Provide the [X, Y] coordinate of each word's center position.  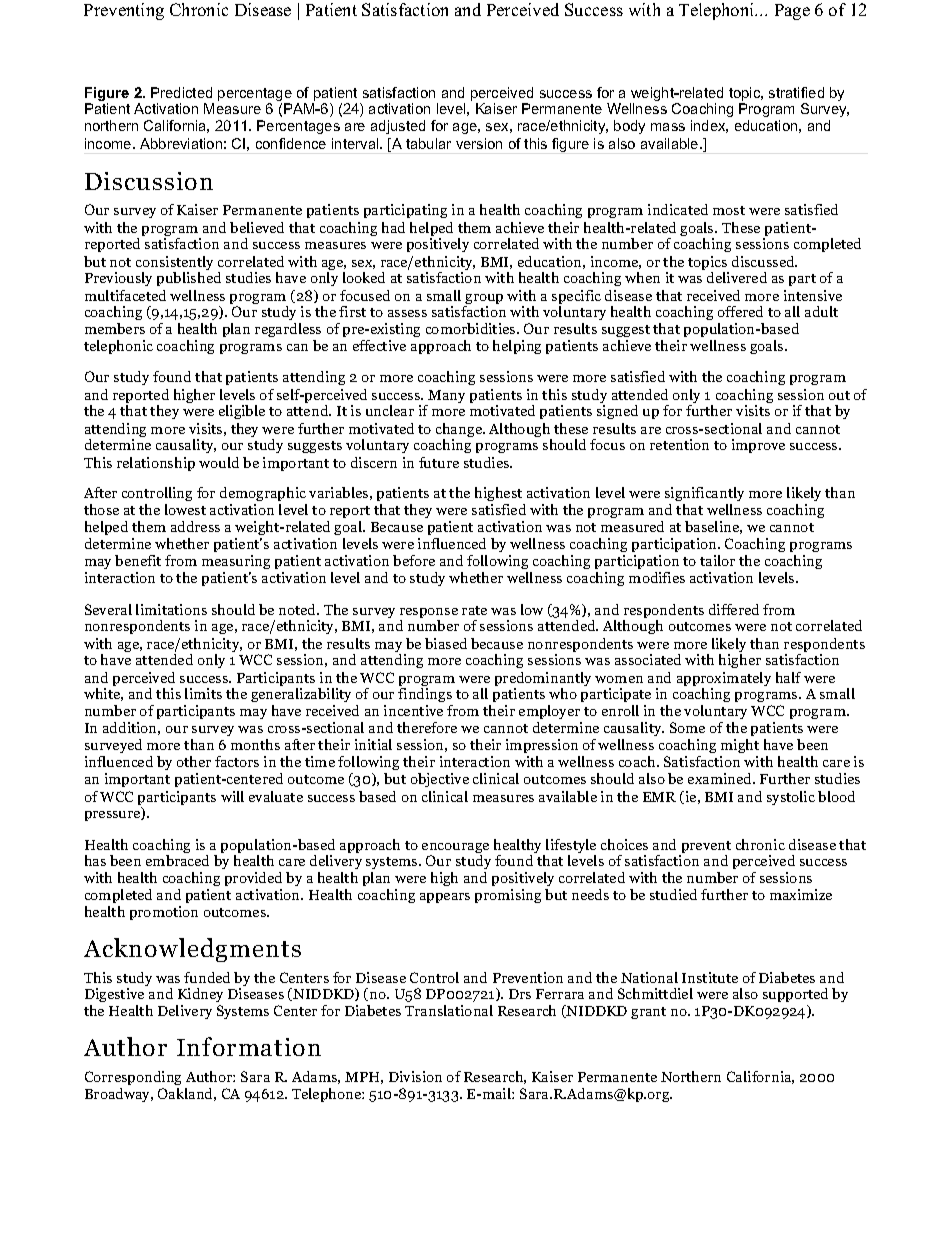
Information [249, 1046]
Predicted [181, 92]
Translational [449, 1010]
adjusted [398, 127]
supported [795, 995]
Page [792, 12]
